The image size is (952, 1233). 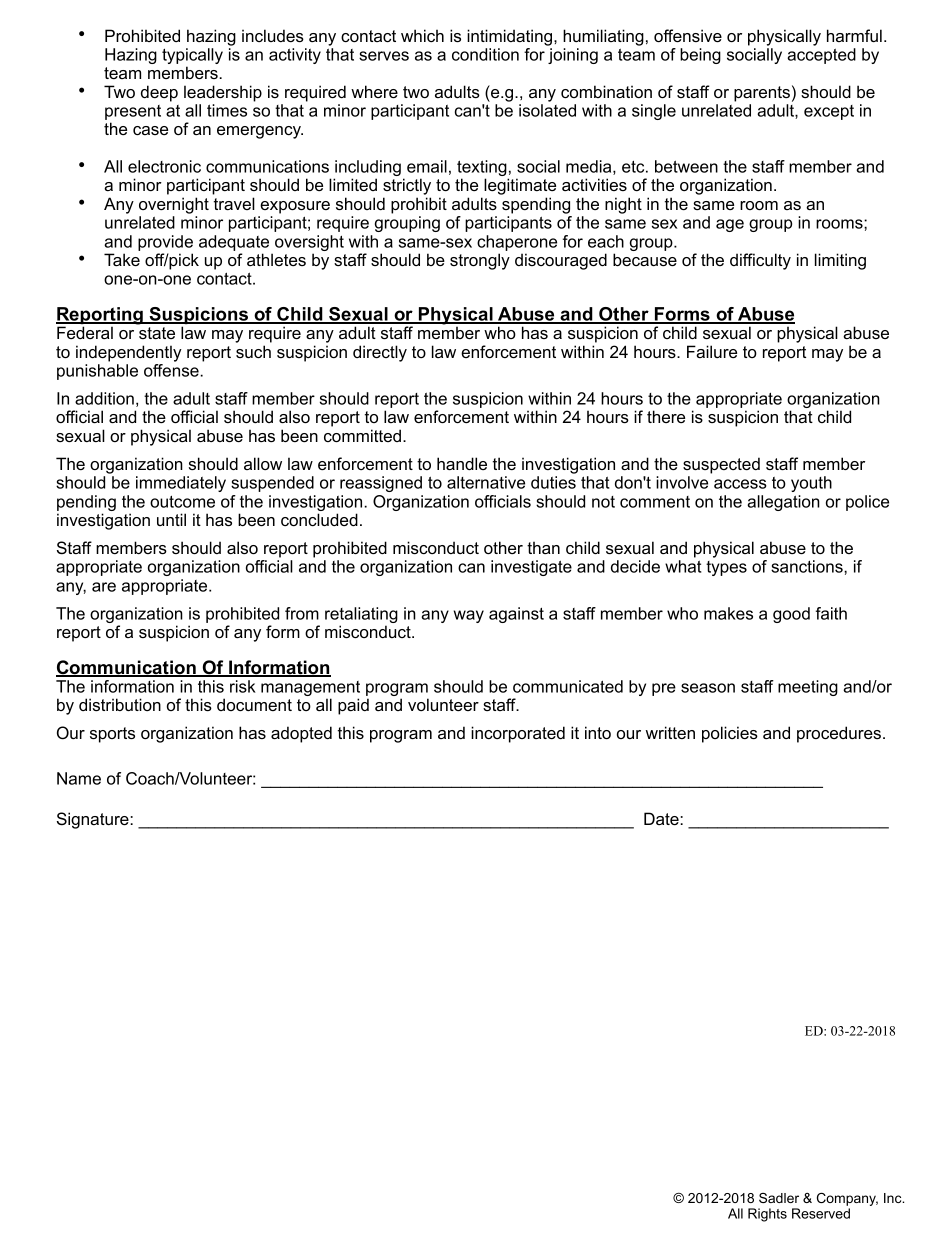 I want to click on Signature, so click(x=94, y=820).
